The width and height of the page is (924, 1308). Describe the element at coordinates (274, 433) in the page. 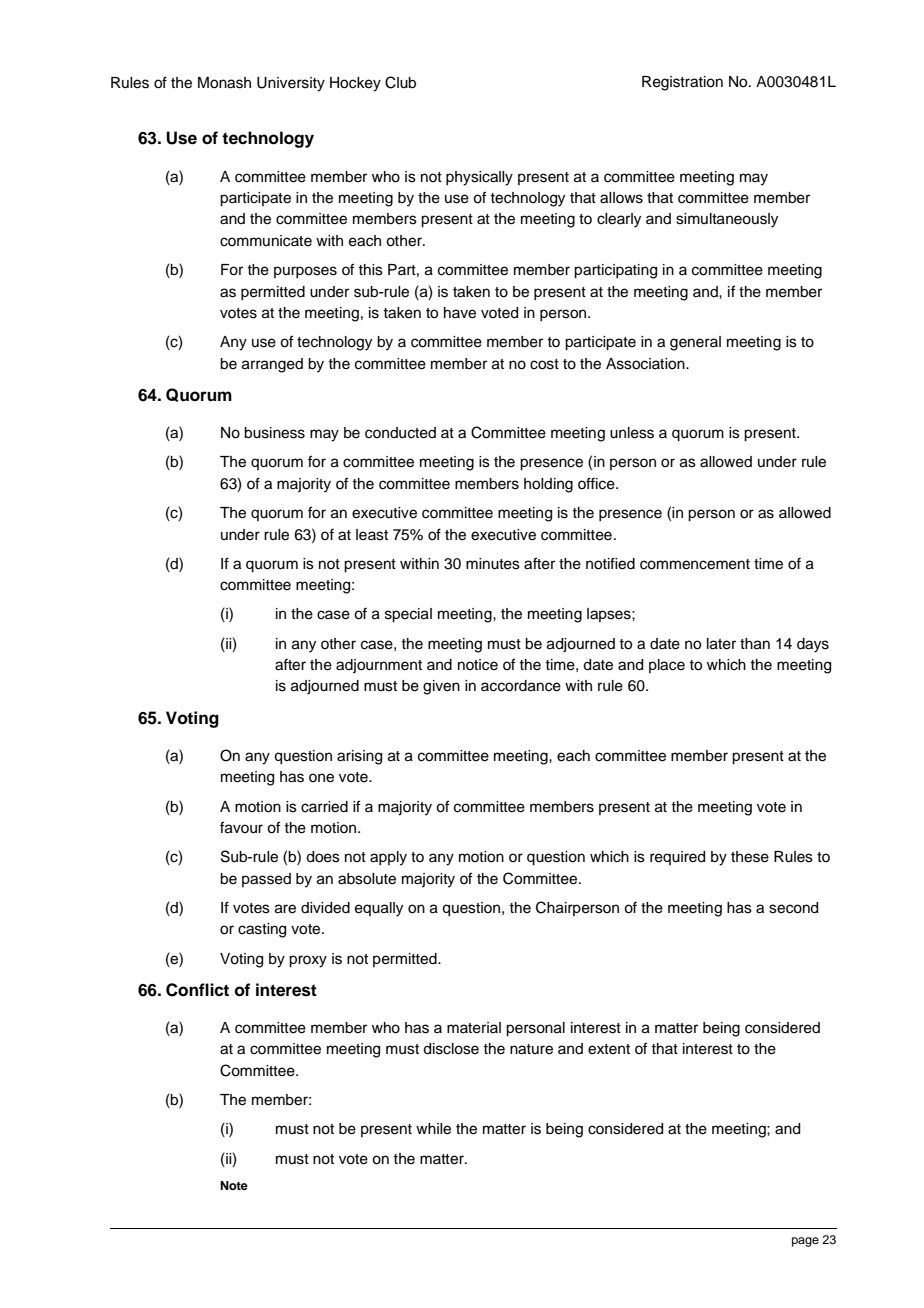

I see `business` at that location.
